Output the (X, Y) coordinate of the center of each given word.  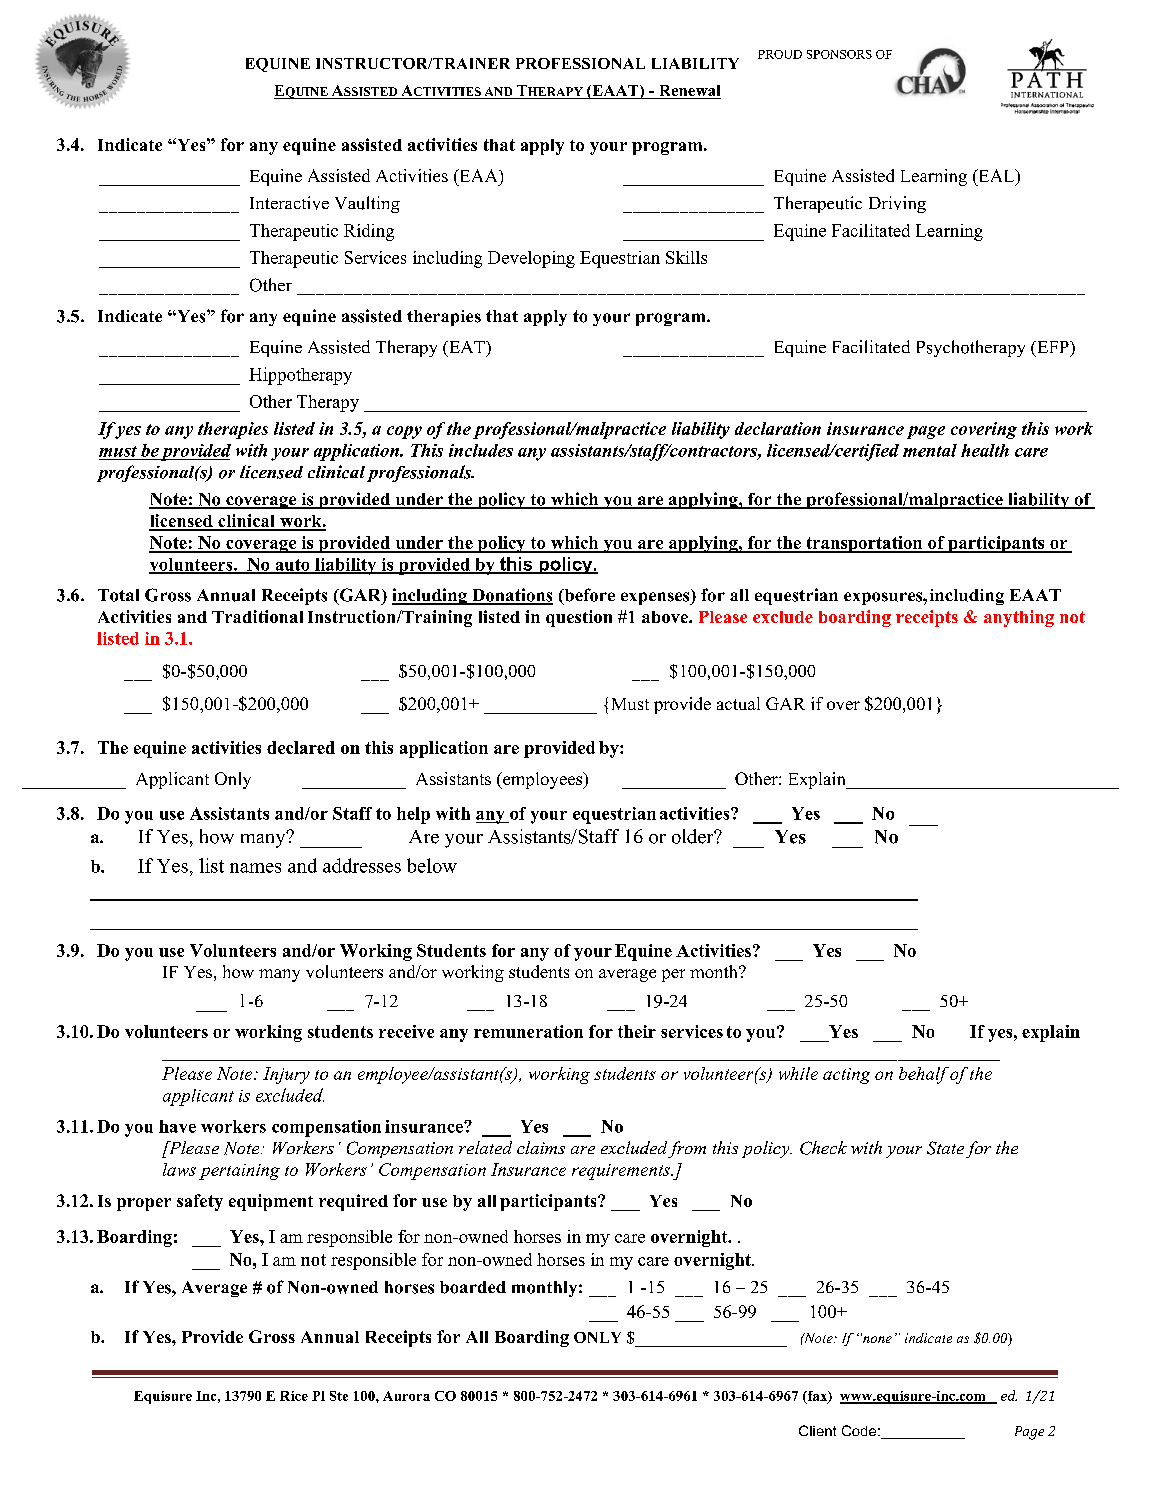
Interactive (289, 203)
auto (292, 566)
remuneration (528, 1031)
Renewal (689, 92)
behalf (924, 1075)
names (255, 868)
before (588, 596)
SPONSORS (839, 54)
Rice (294, 1396)
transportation (864, 544)
